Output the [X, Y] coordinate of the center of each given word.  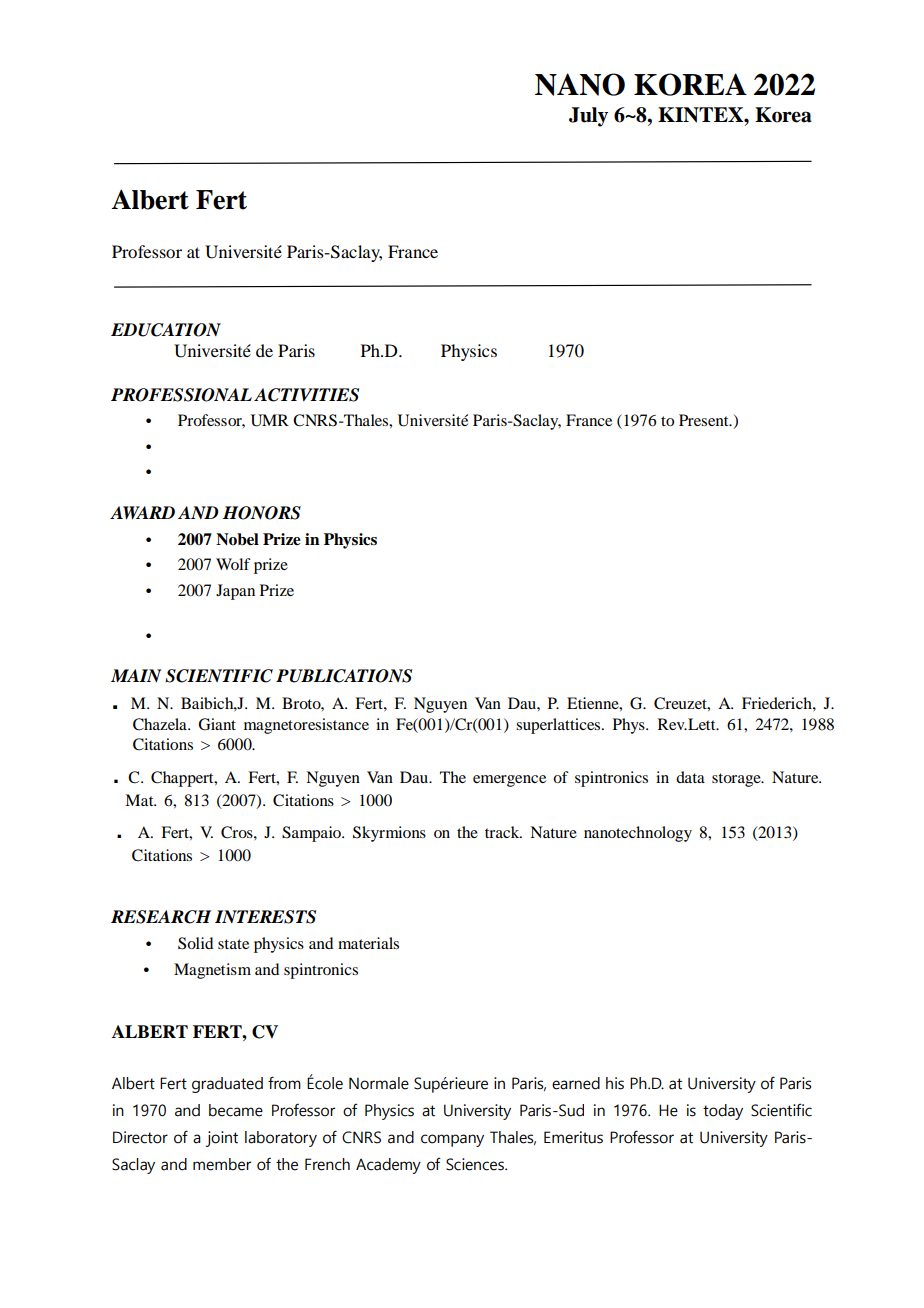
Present [705, 420]
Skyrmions [389, 834]
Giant [217, 724]
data [690, 777]
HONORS [262, 513]
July [588, 117]
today [723, 1112]
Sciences [476, 1164]
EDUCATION [166, 330]
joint [222, 1139]
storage [737, 780]
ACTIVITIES [306, 395]
